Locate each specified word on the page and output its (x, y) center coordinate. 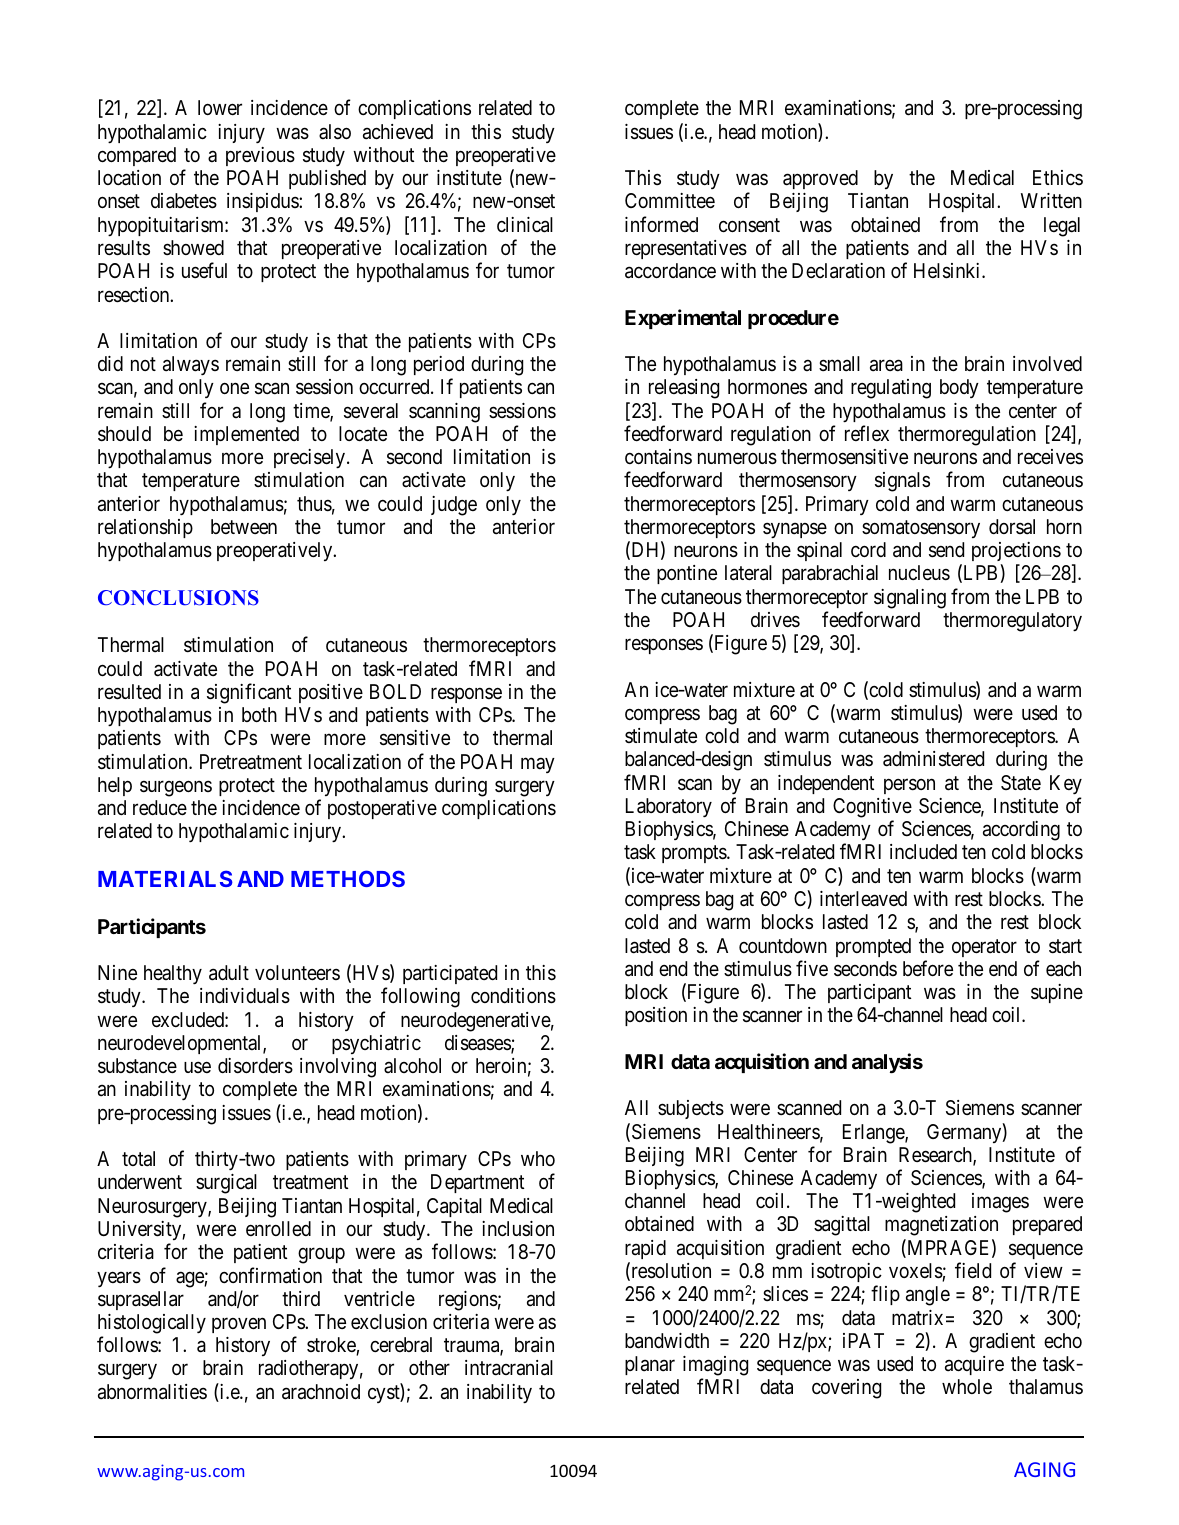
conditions (513, 996)
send (946, 550)
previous (260, 156)
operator (984, 948)
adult (229, 973)
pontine (687, 574)
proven (239, 1325)
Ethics (1058, 177)
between (244, 526)
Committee (670, 200)
